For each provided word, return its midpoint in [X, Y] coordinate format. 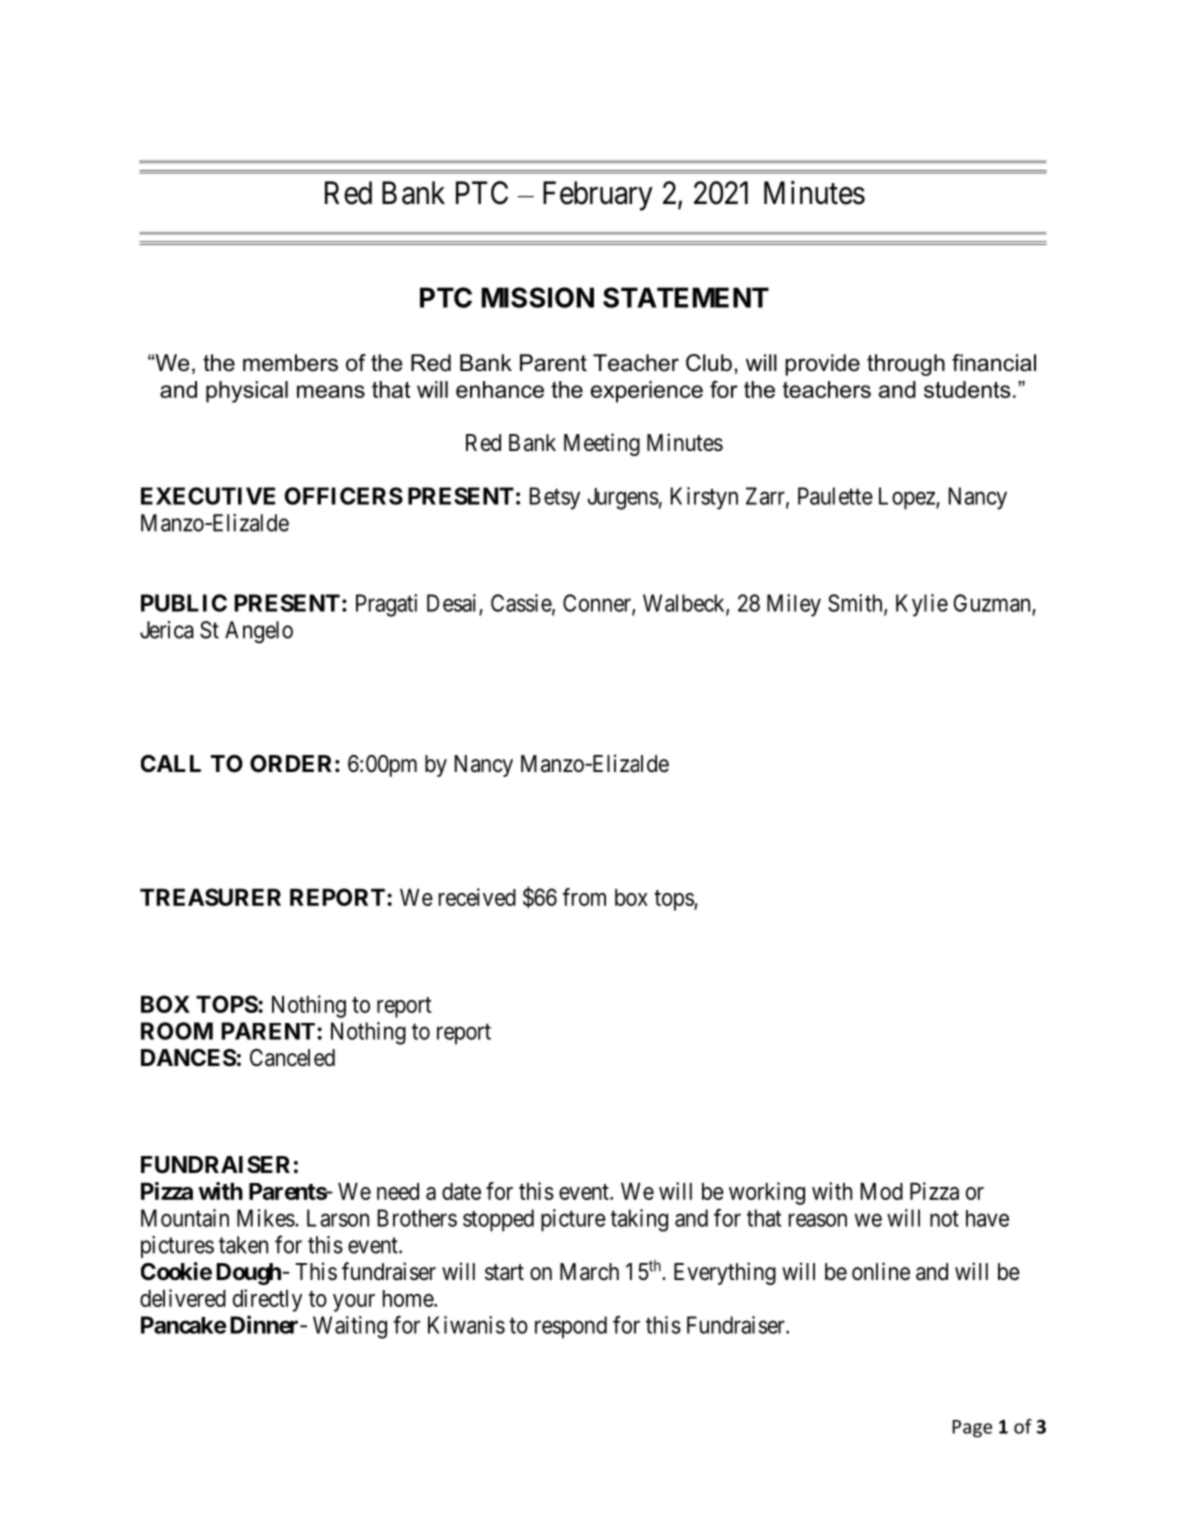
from [584, 897]
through [906, 365]
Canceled [292, 1058]
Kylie [922, 605]
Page [972, 1429]
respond [571, 1327]
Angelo [259, 632]
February [598, 196]
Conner [598, 604]
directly [267, 1300]
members [290, 363]
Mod [882, 1191]
